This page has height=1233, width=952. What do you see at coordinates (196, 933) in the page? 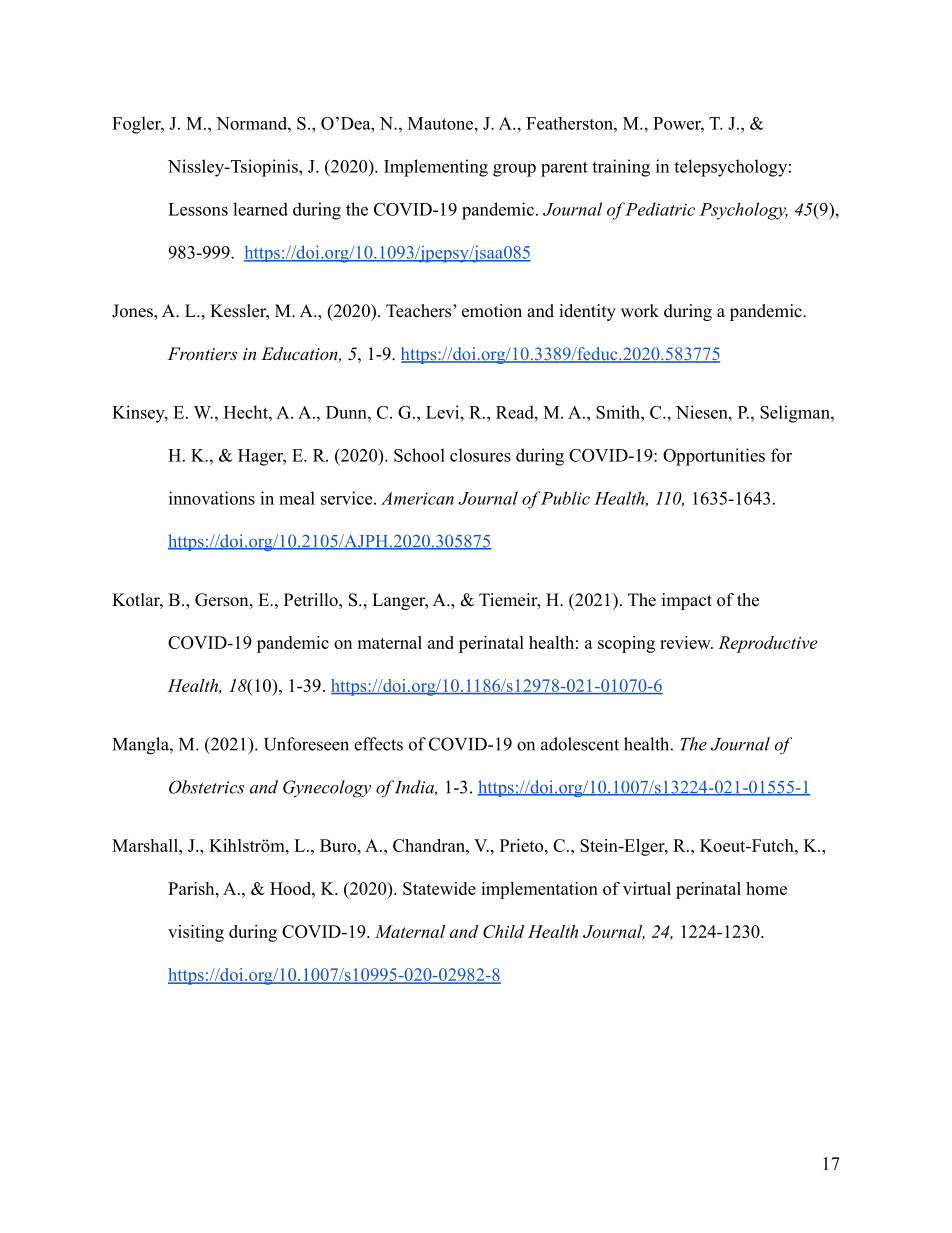
I see `visiting` at bounding box center [196, 933].
